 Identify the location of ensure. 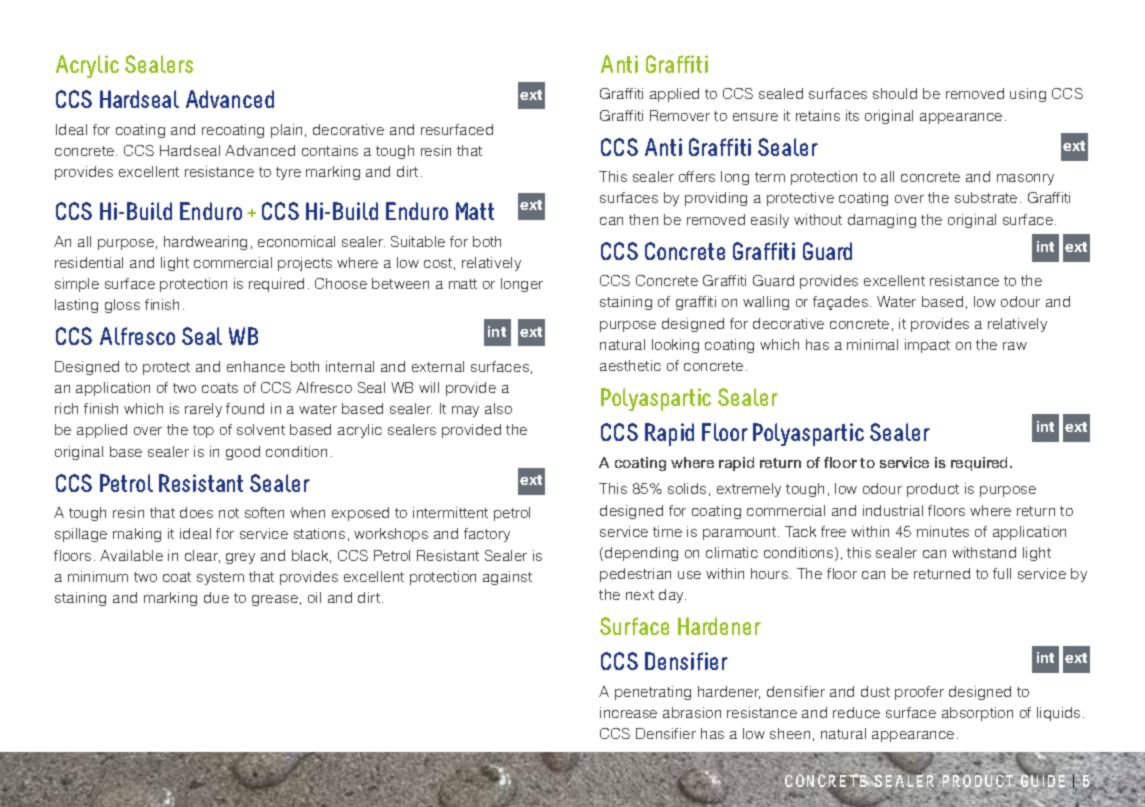
(755, 117).
